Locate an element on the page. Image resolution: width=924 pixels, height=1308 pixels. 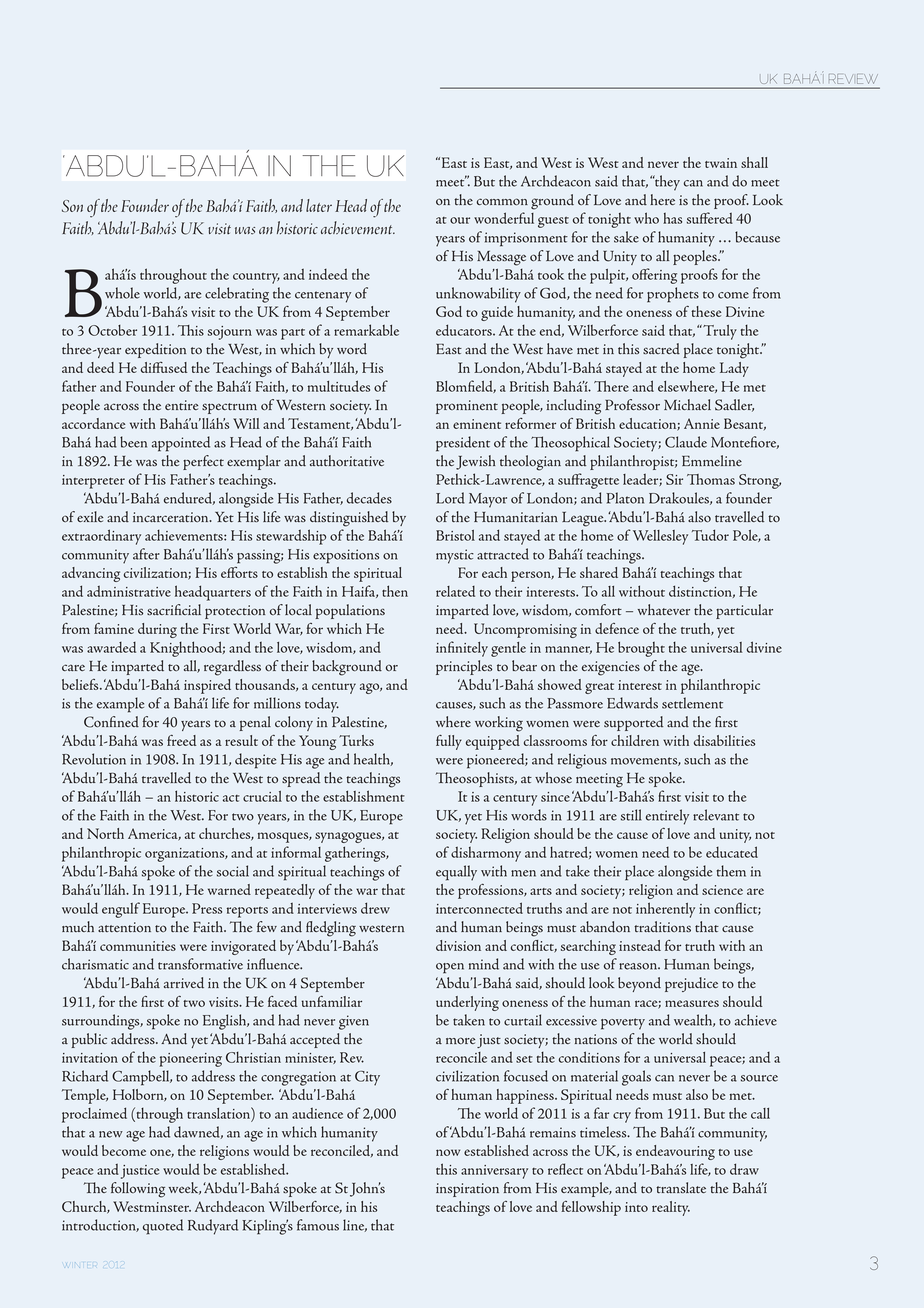
disharmony is located at coordinates (486, 854).
